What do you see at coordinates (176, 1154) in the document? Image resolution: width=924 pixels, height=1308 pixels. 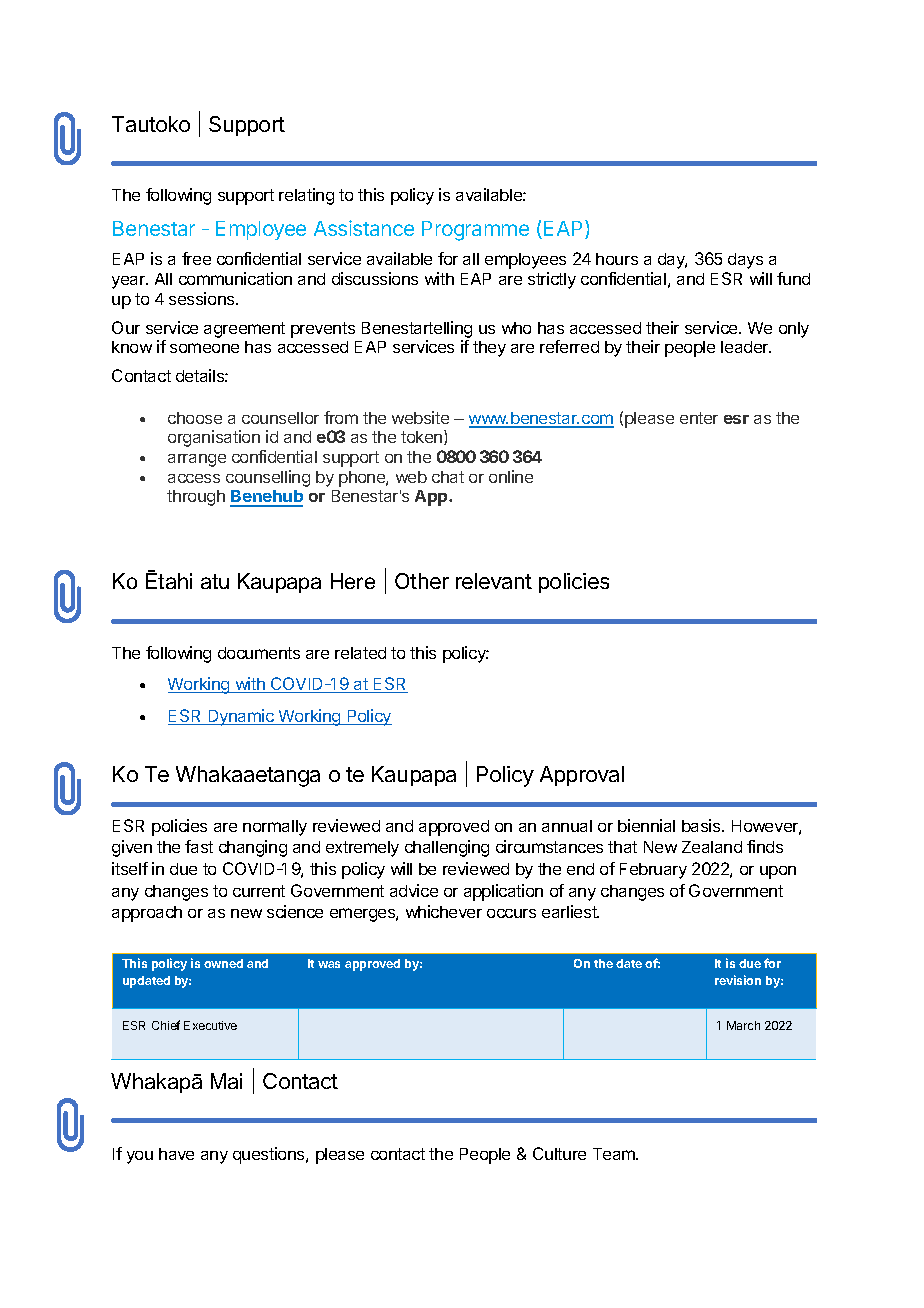 I see `have` at bounding box center [176, 1154].
